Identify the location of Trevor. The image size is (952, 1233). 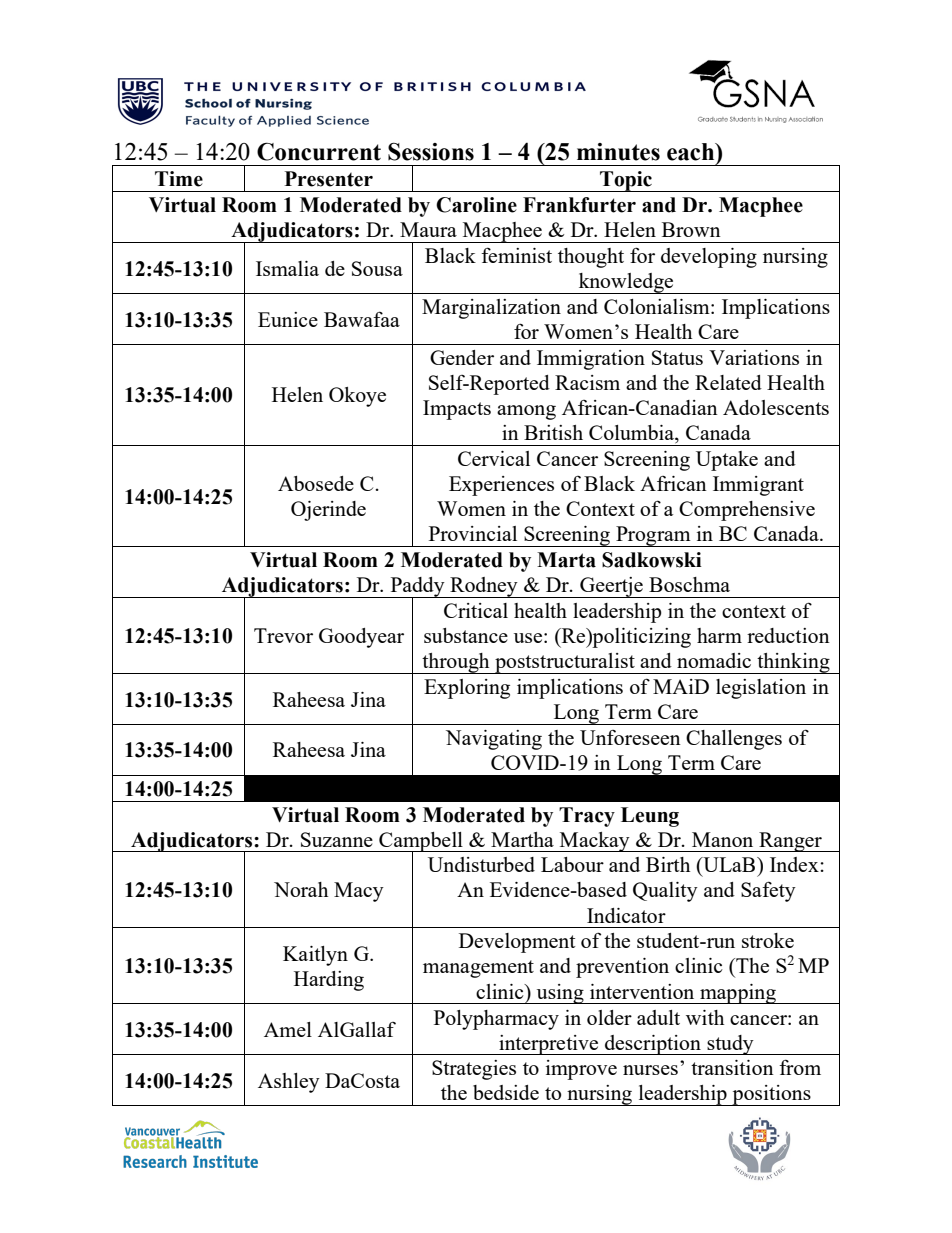
(283, 635).
